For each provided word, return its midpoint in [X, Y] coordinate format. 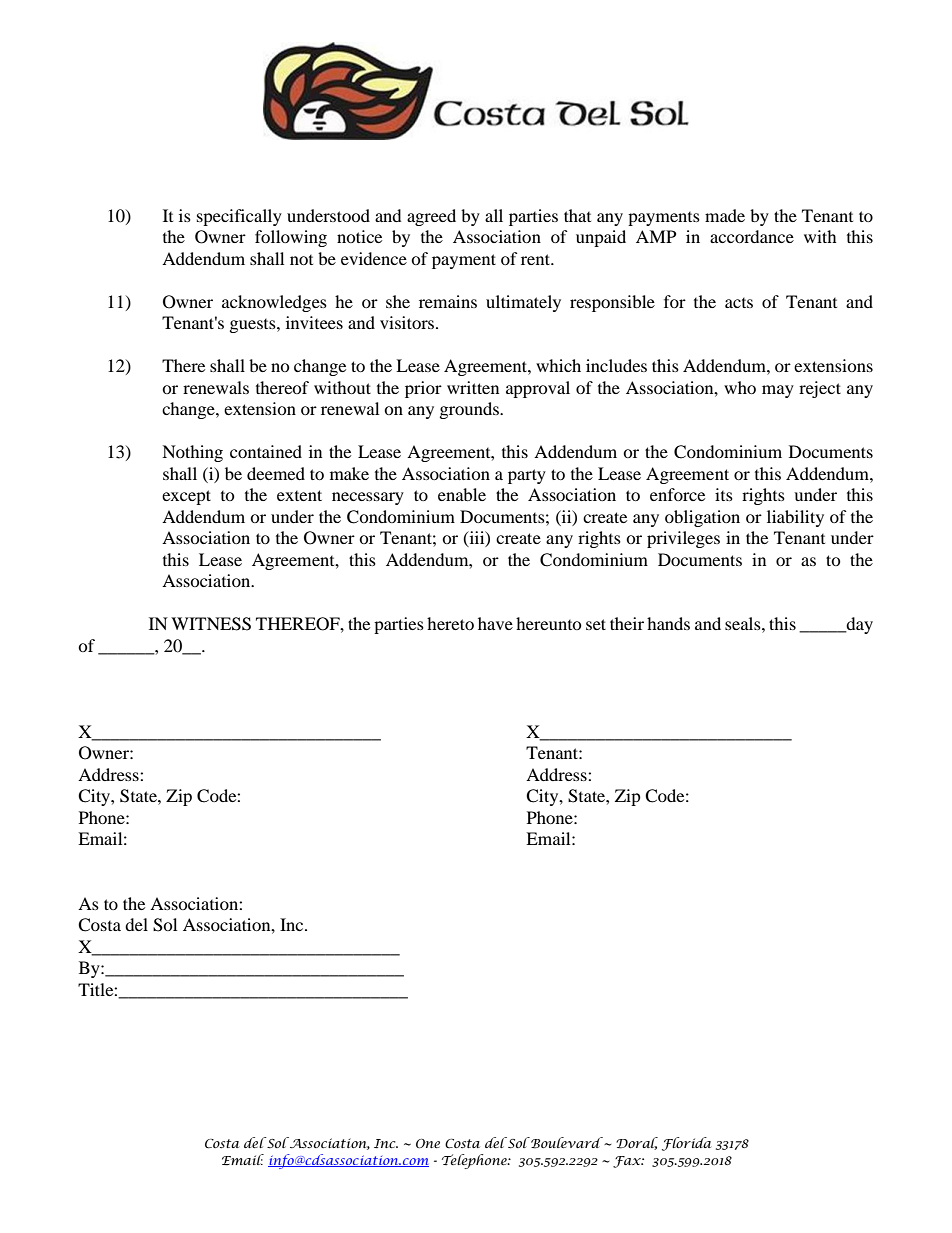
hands [668, 623]
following [291, 238]
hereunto [549, 623]
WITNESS [211, 624]
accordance [752, 236]
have [495, 623]
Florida [687, 1144]
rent [537, 259]
